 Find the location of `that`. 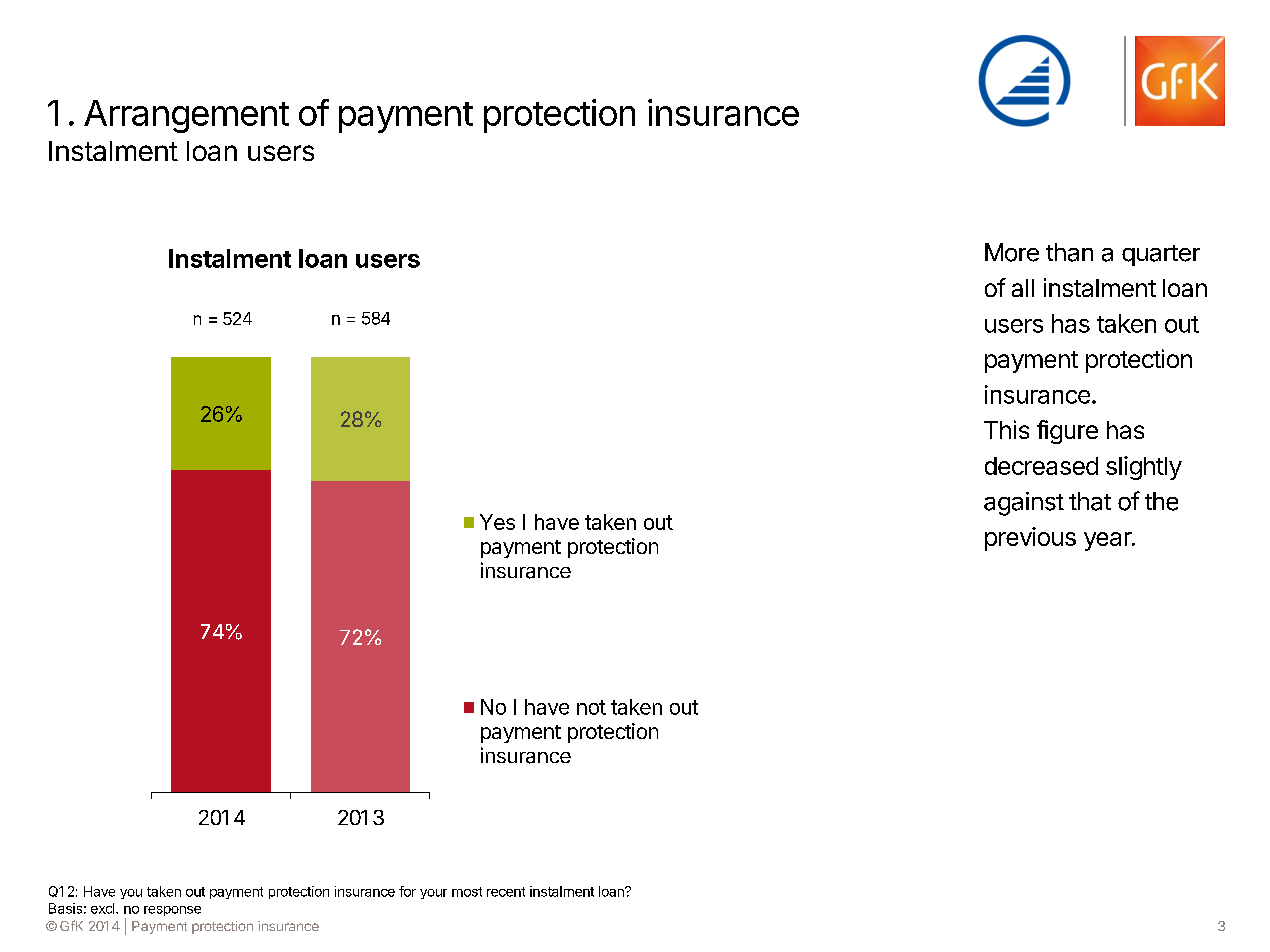

that is located at coordinates (1090, 501).
